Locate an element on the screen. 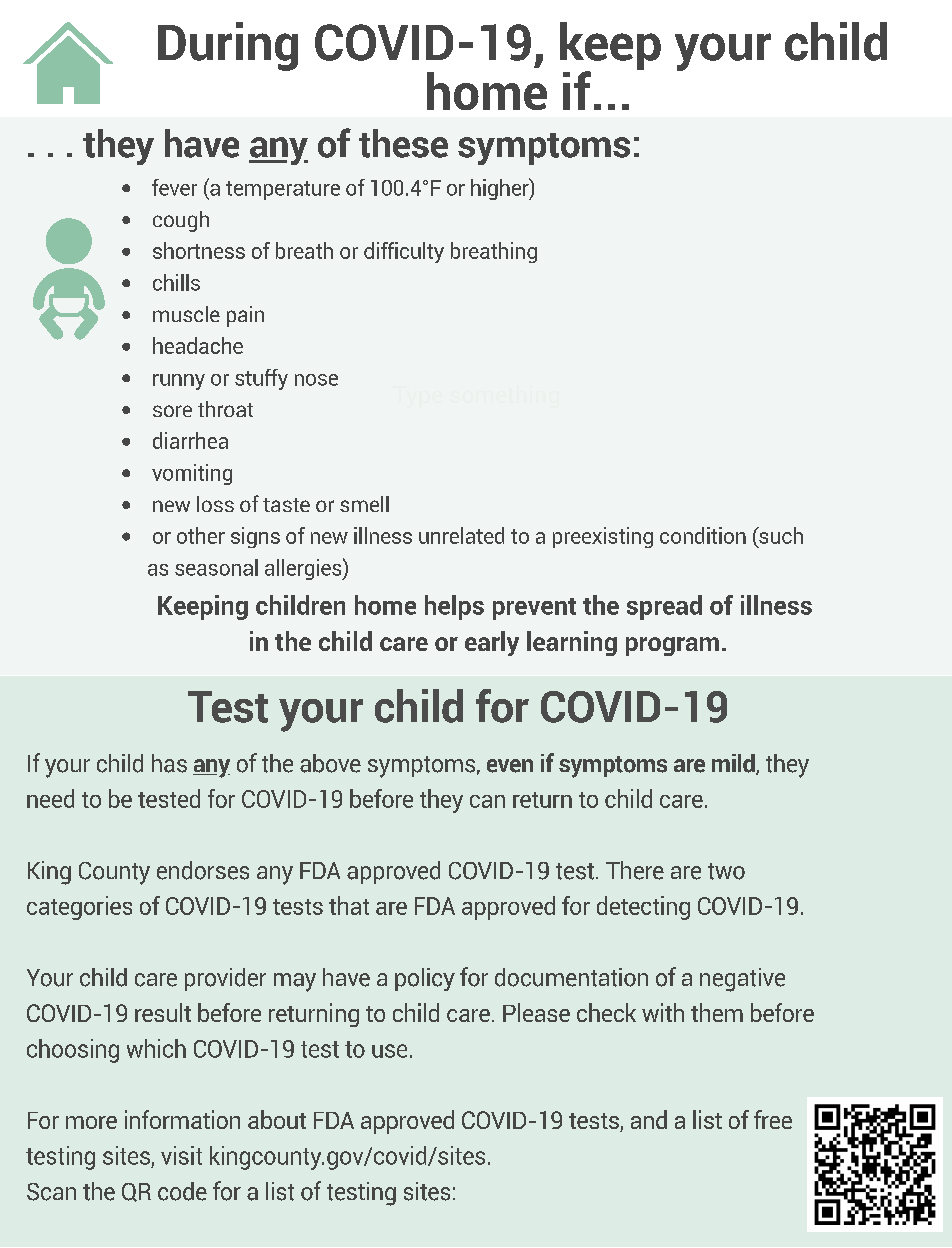 This screenshot has width=952, height=1248. During is located at coordinates (228, 46).
